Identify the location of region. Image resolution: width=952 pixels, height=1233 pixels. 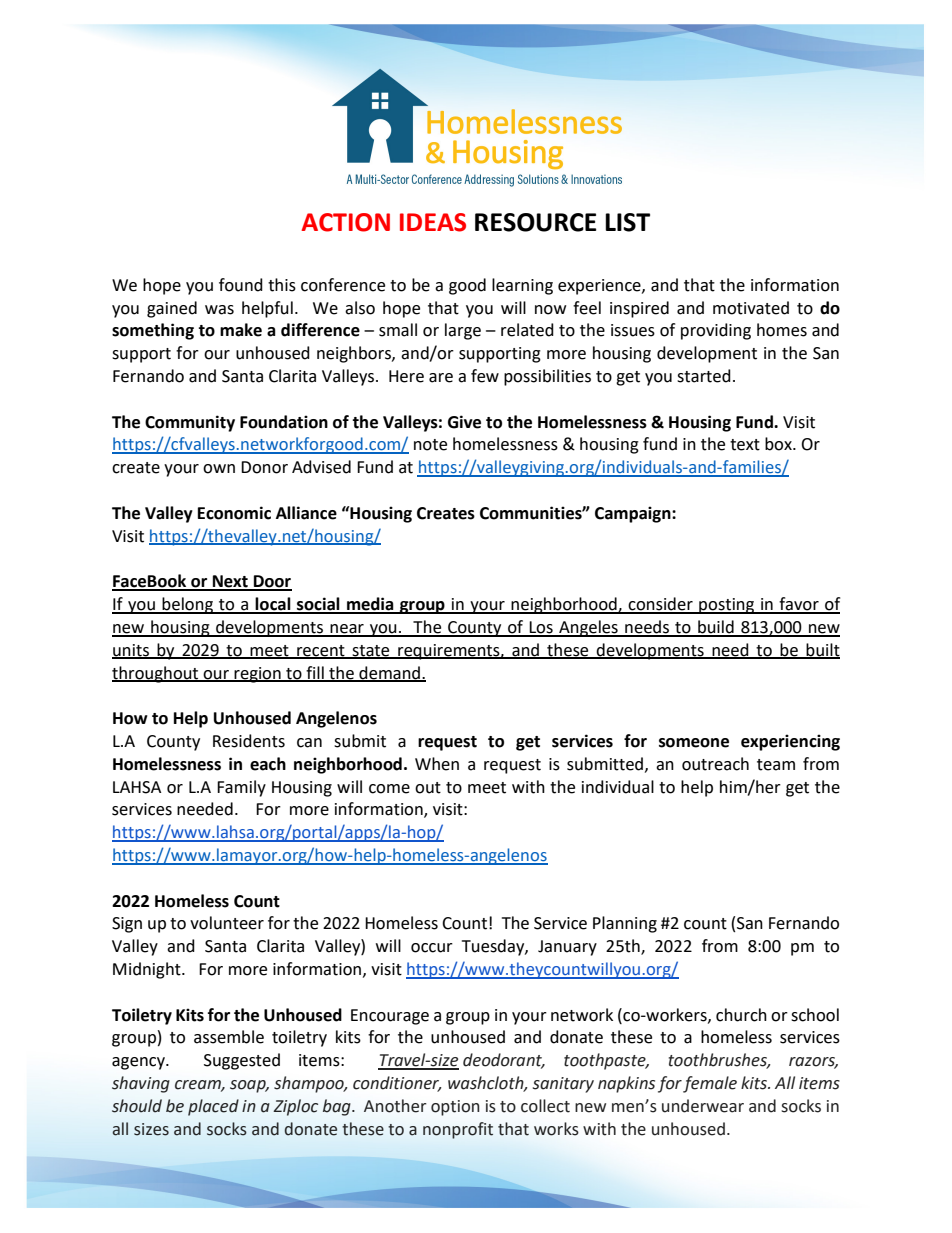
(257, 675).
